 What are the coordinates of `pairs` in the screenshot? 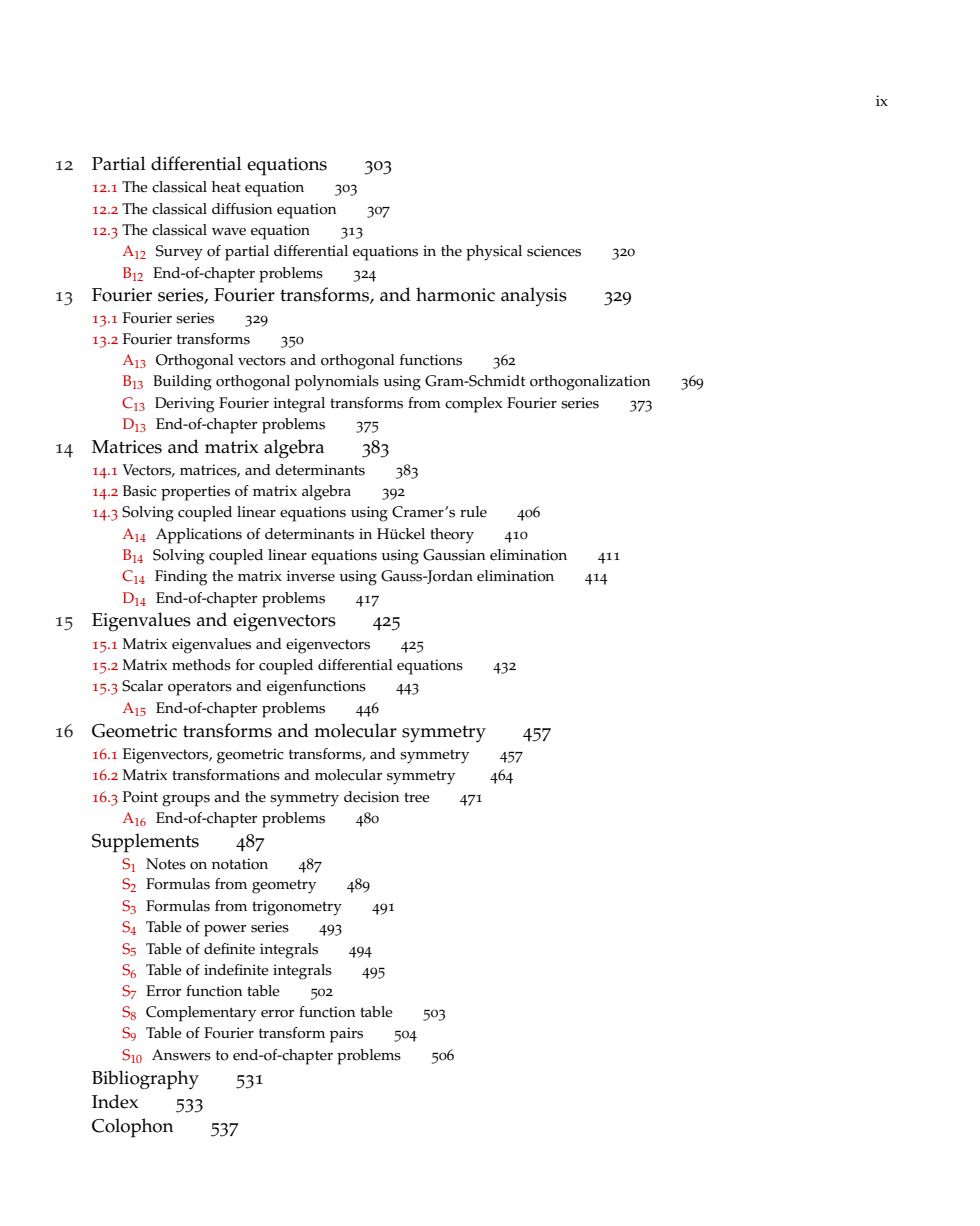 It's located at (346, 1035).
